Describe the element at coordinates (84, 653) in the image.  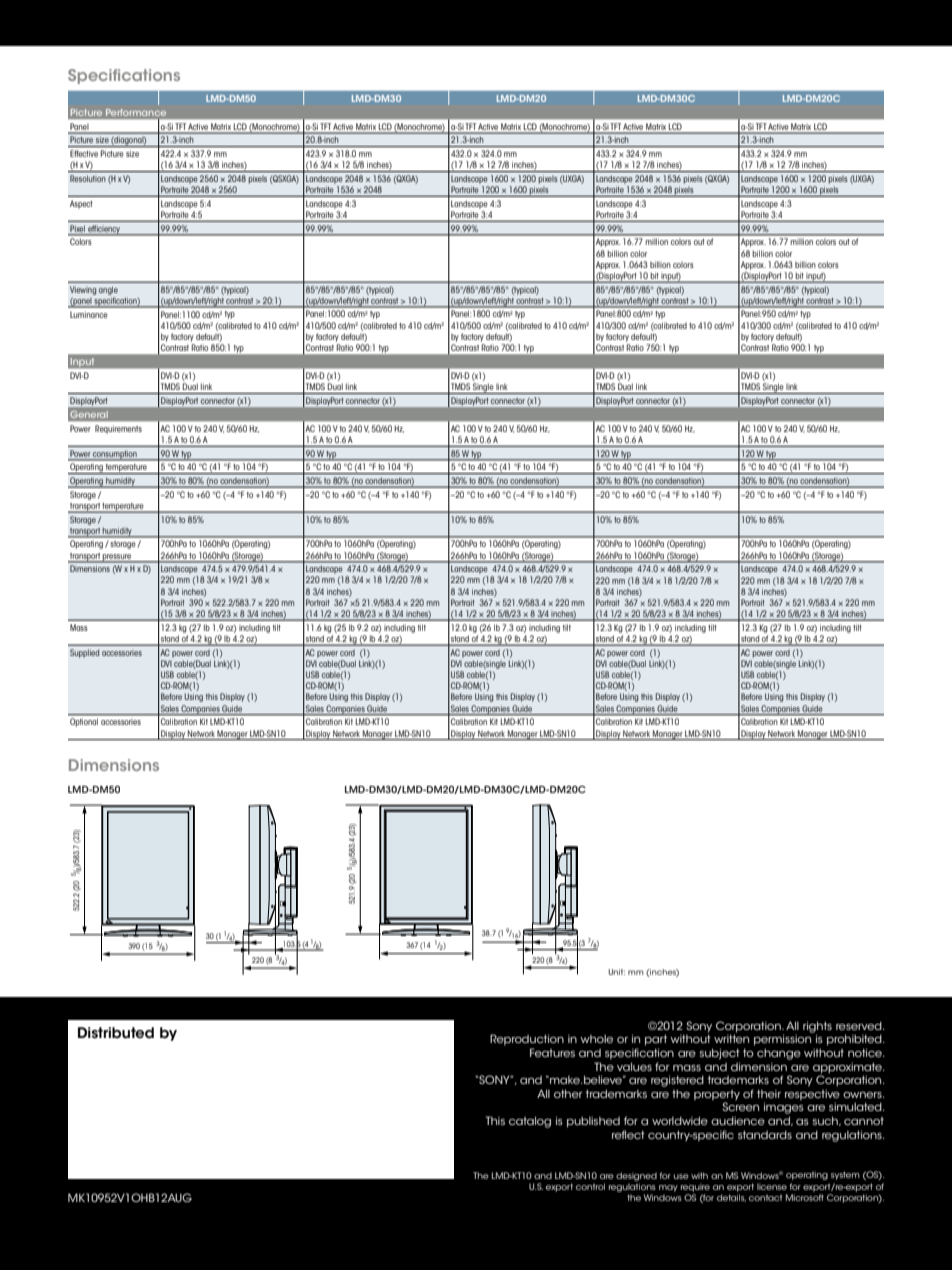
I see `Supplied` at that location.
